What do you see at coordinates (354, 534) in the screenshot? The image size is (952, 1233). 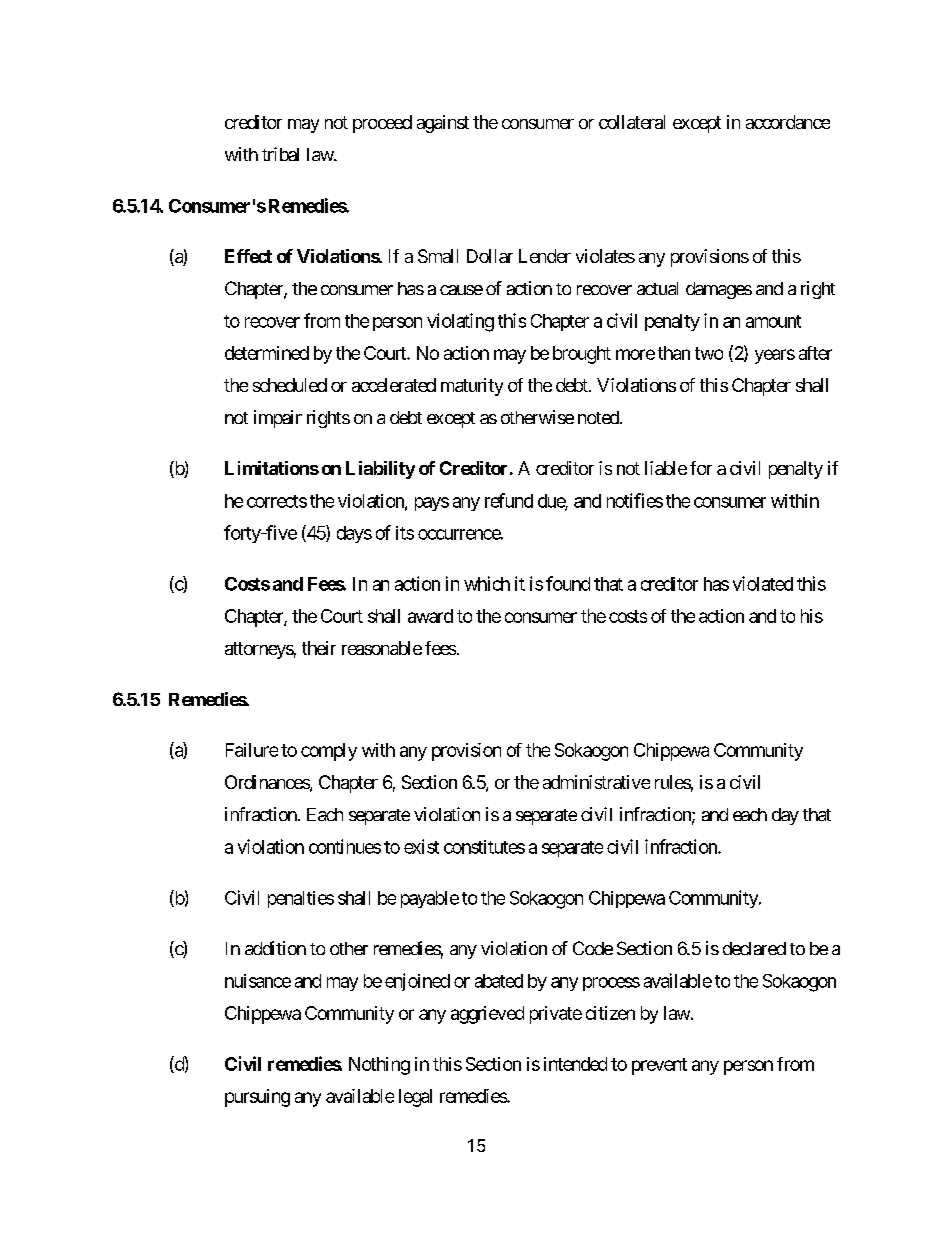 I see `days` at bounding box center [354, 534].
